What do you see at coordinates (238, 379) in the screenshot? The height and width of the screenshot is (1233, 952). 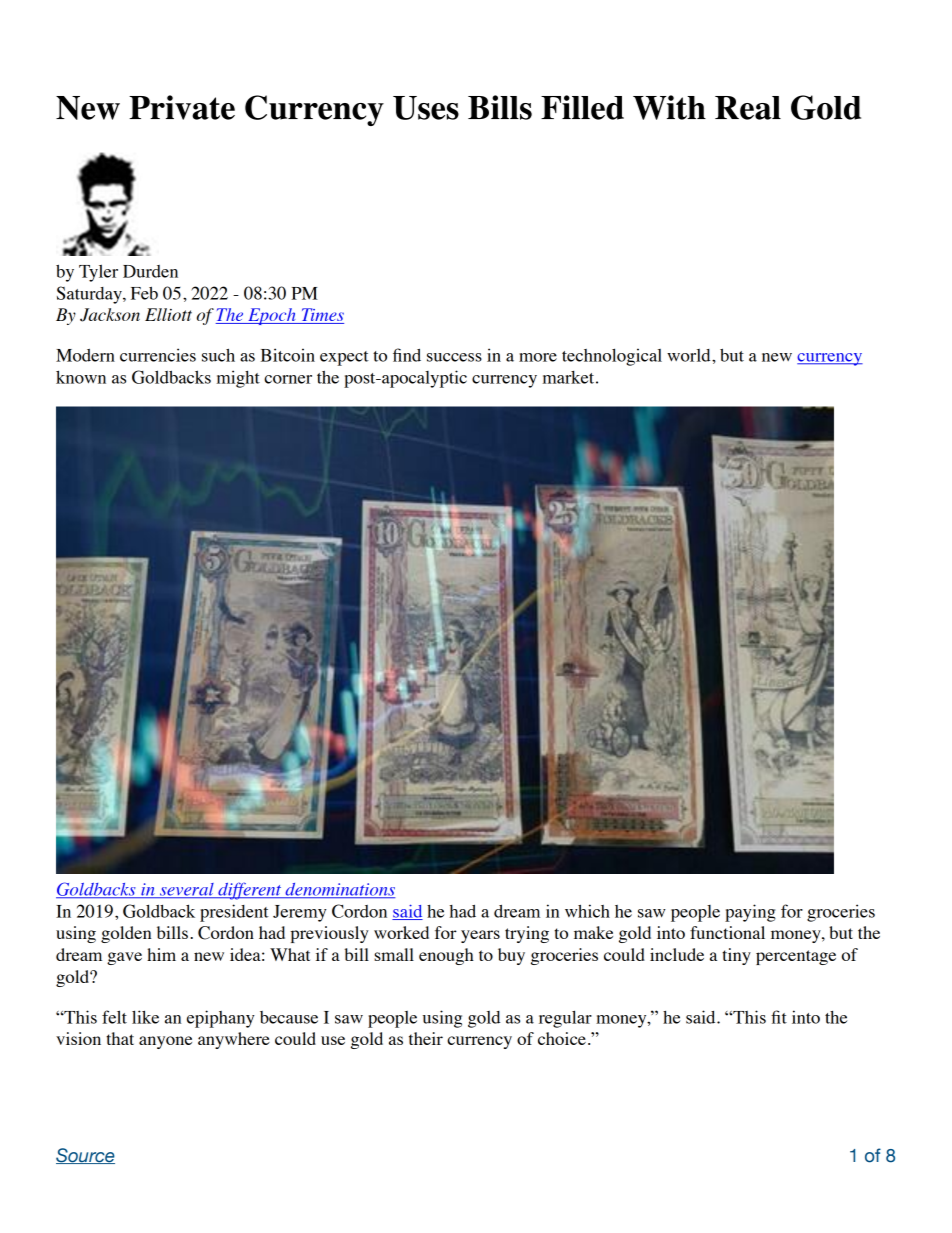 I see `might` at bounding box center [238, 379].
